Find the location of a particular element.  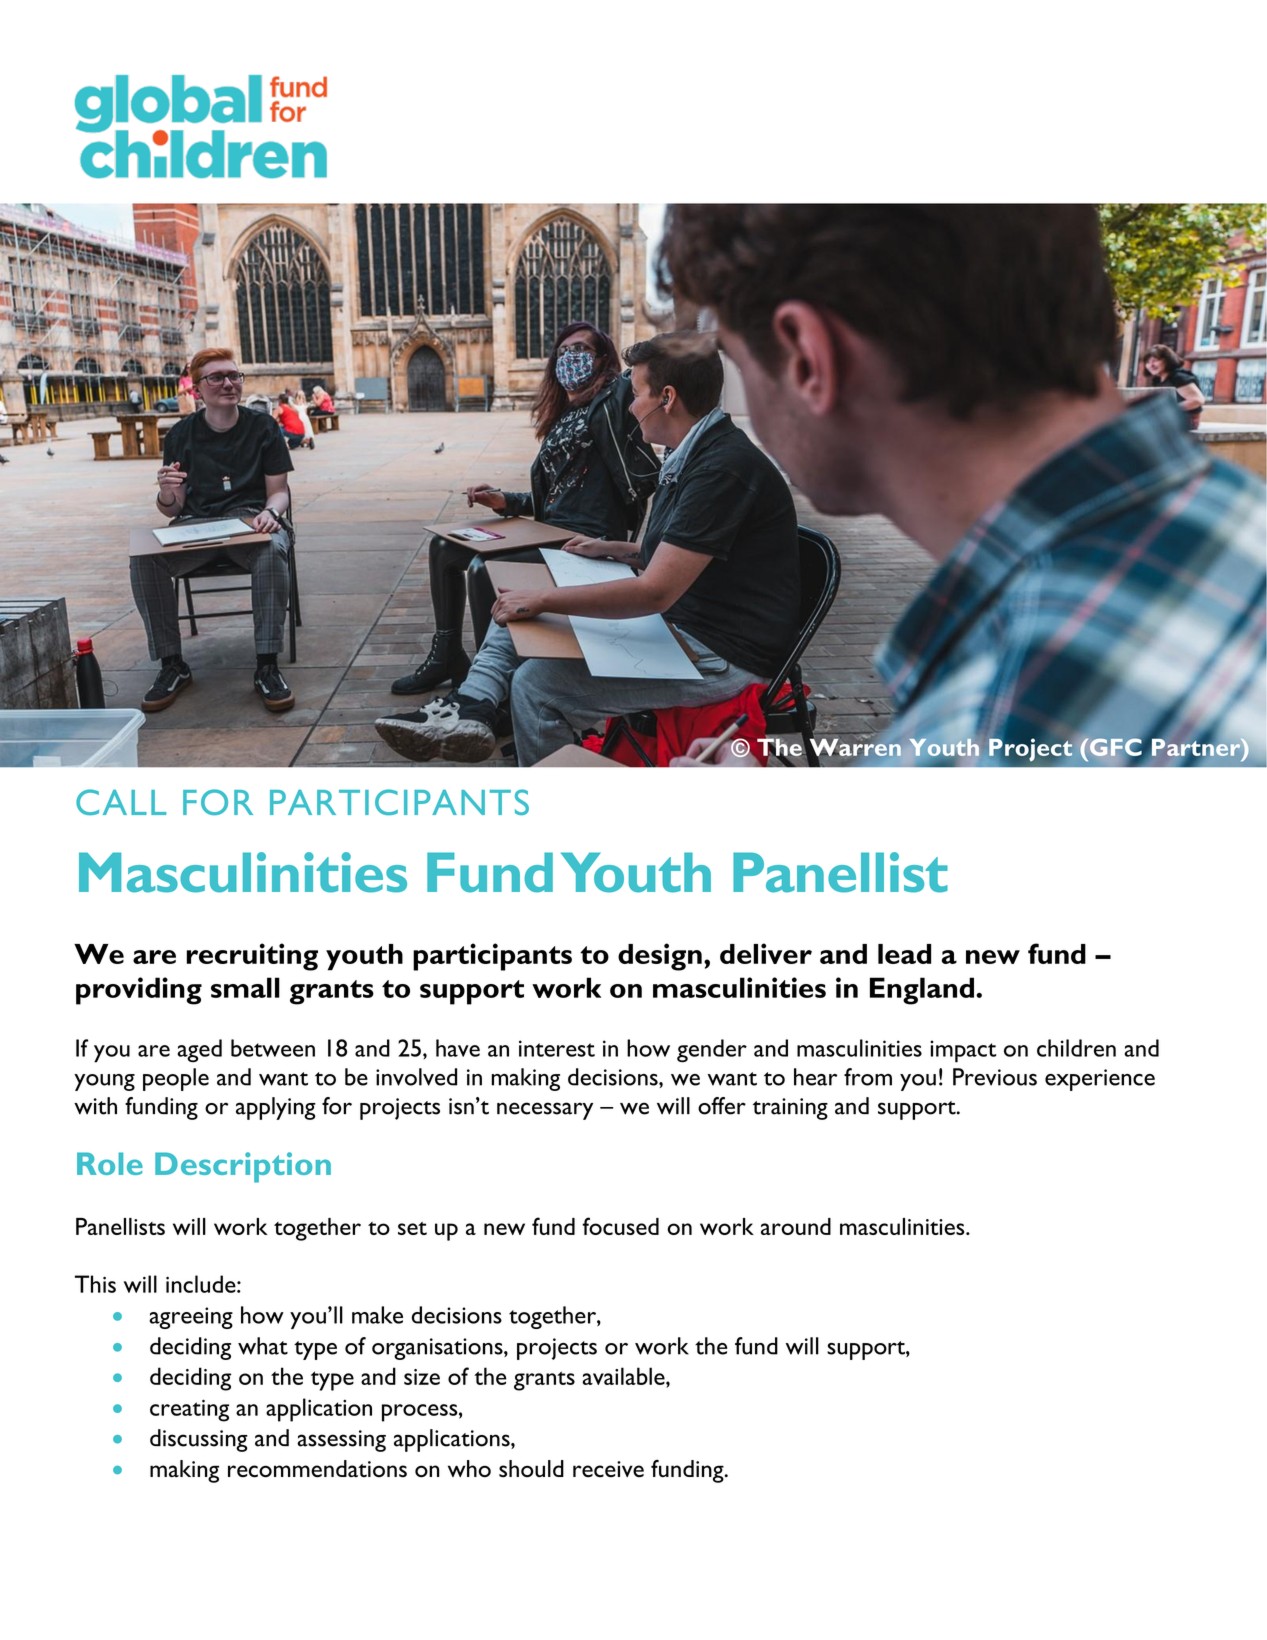

Description is located at coordinates (243, 1167).
